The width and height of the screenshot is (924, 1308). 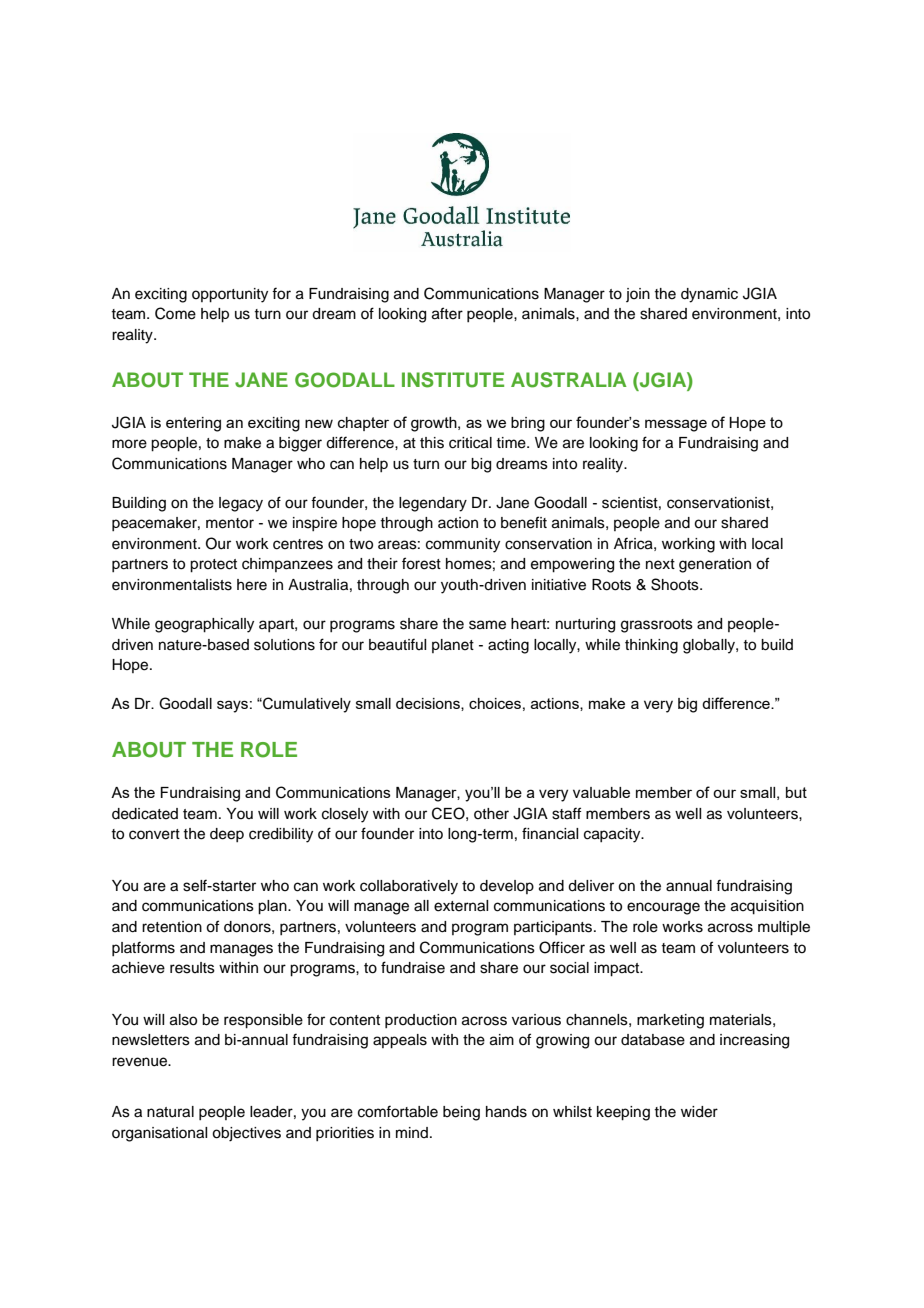 What do you see at coordinates (284, 645) in the screenshot?
I see `solutions` at bounding box center [284, 645].
